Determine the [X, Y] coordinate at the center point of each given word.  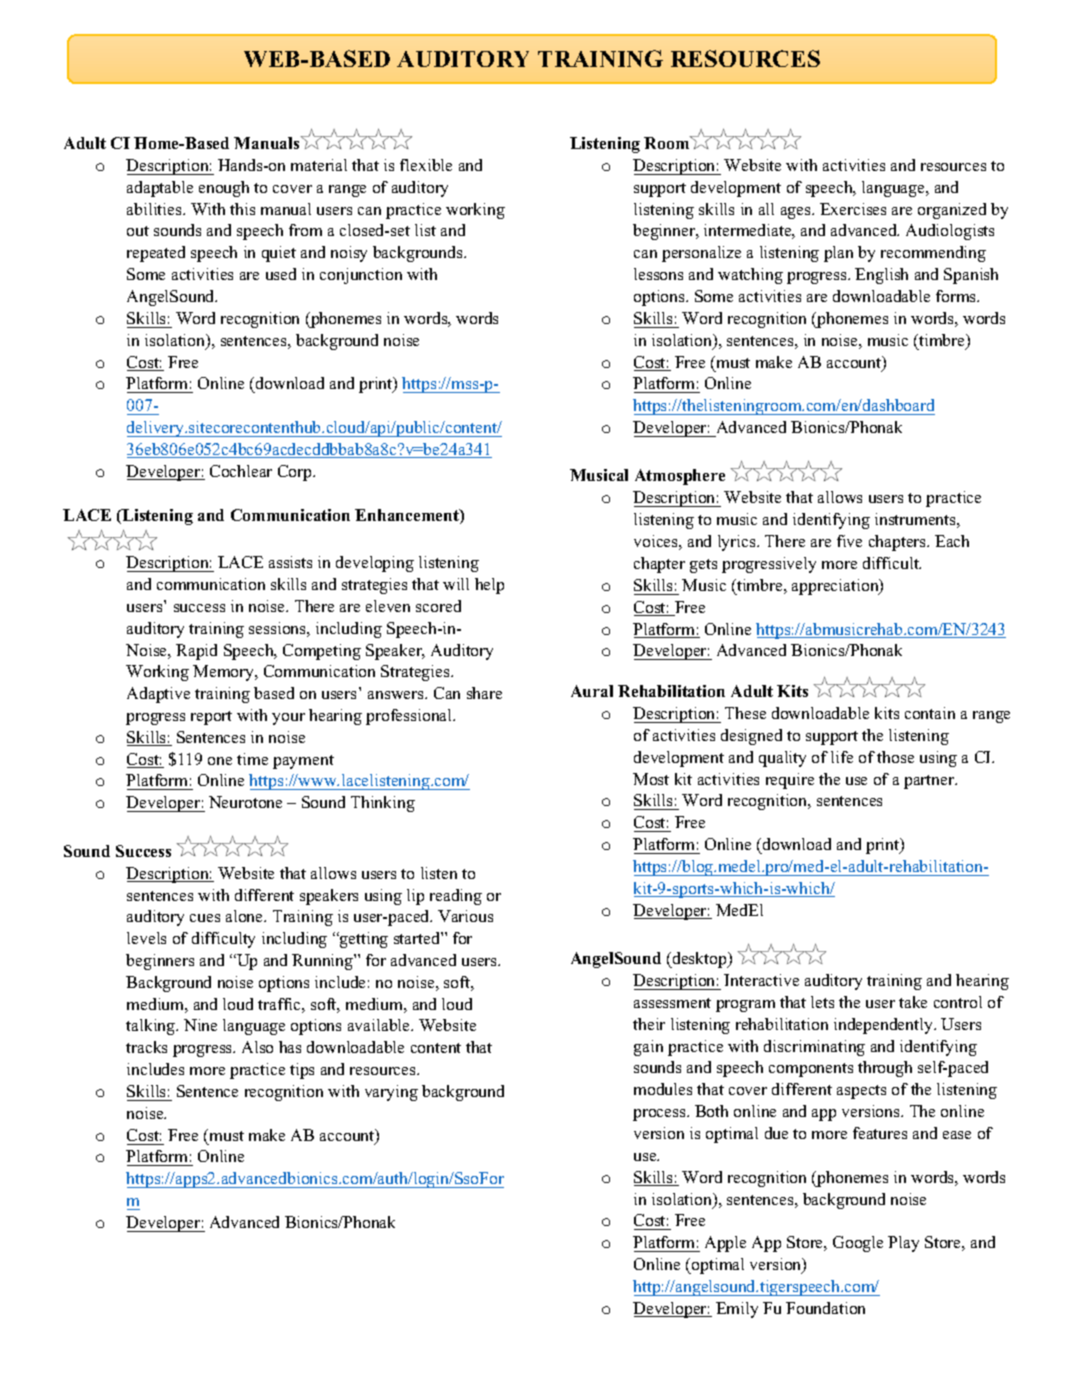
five [849, 541]
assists [290, 562]
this [242, 209]
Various [465, 916]
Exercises [853, 209]
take [913, 1002]
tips [302, 1071]
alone [246, 916]
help [489, 586]
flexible [426, 165]
